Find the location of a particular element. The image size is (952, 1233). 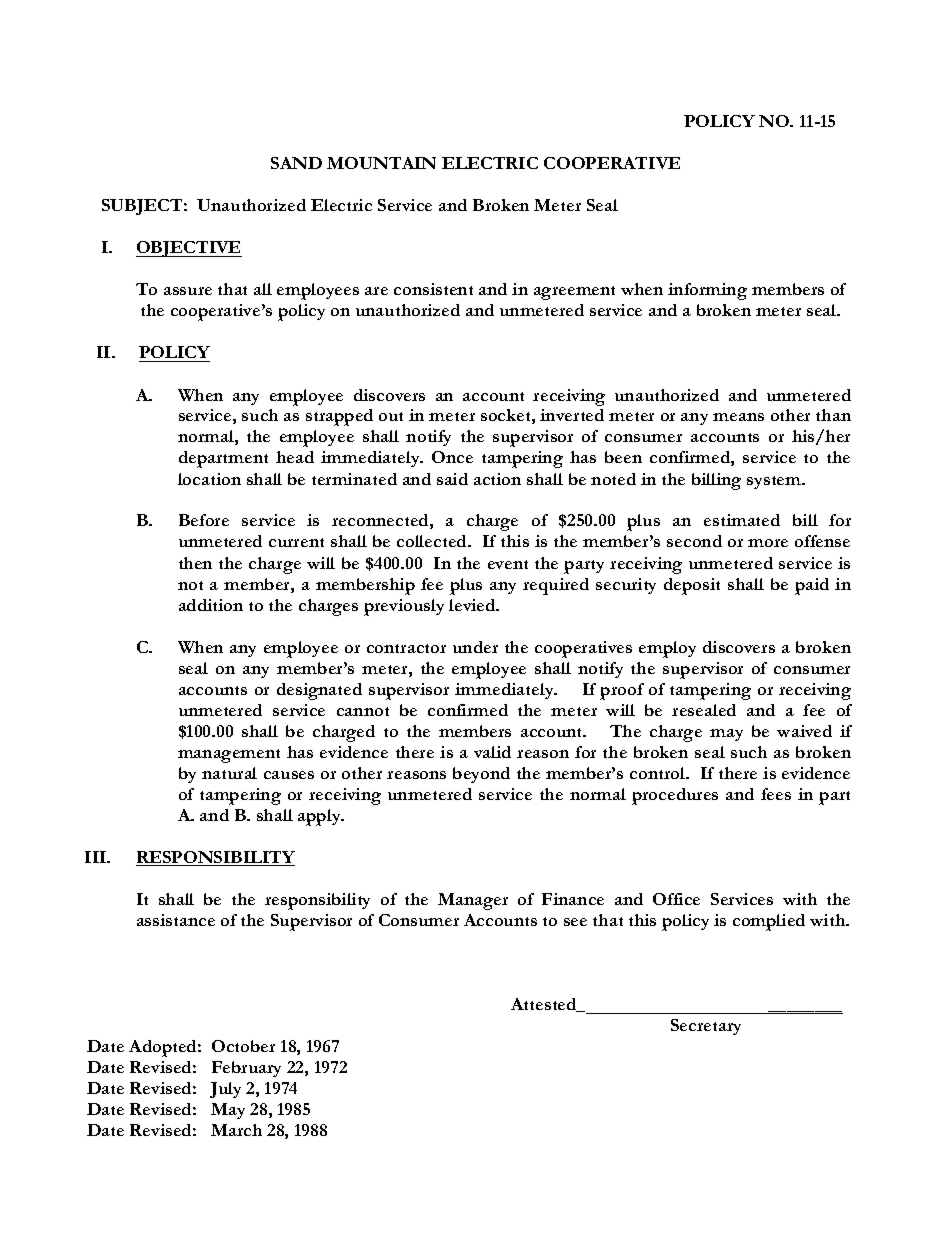

more is located at coordinates (768, 543).
